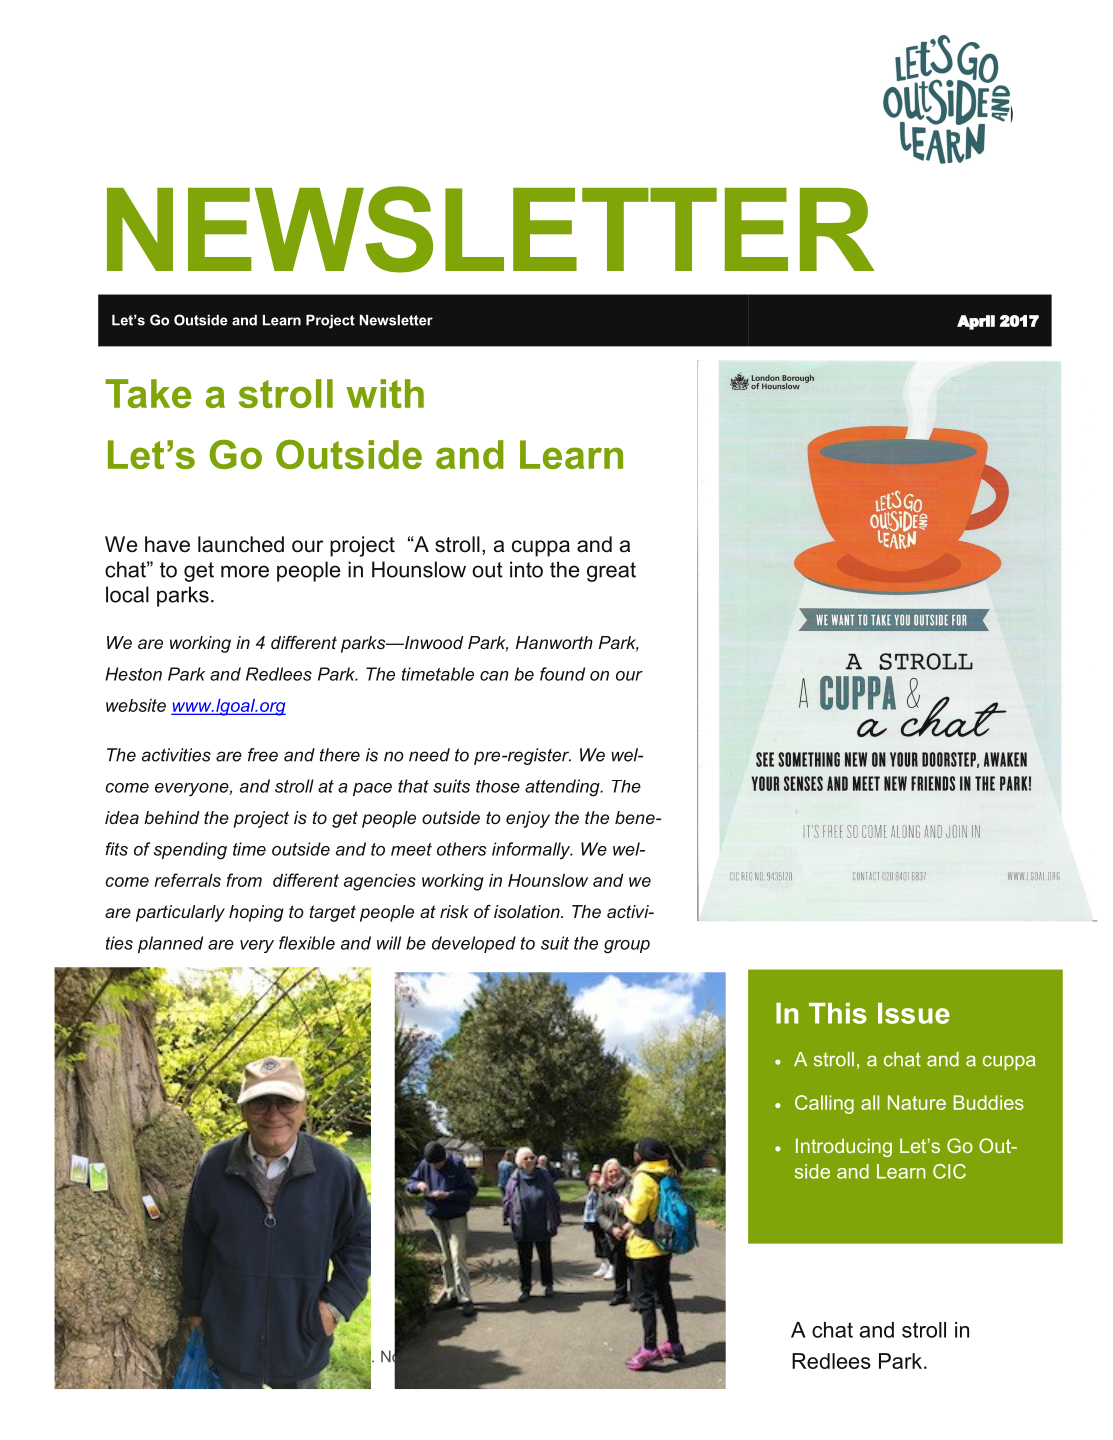 The height and width of the screenshot is (1440, 1113). Describe the element at coordinates (562, 674) in the screenshot. I see `found` at that location.
